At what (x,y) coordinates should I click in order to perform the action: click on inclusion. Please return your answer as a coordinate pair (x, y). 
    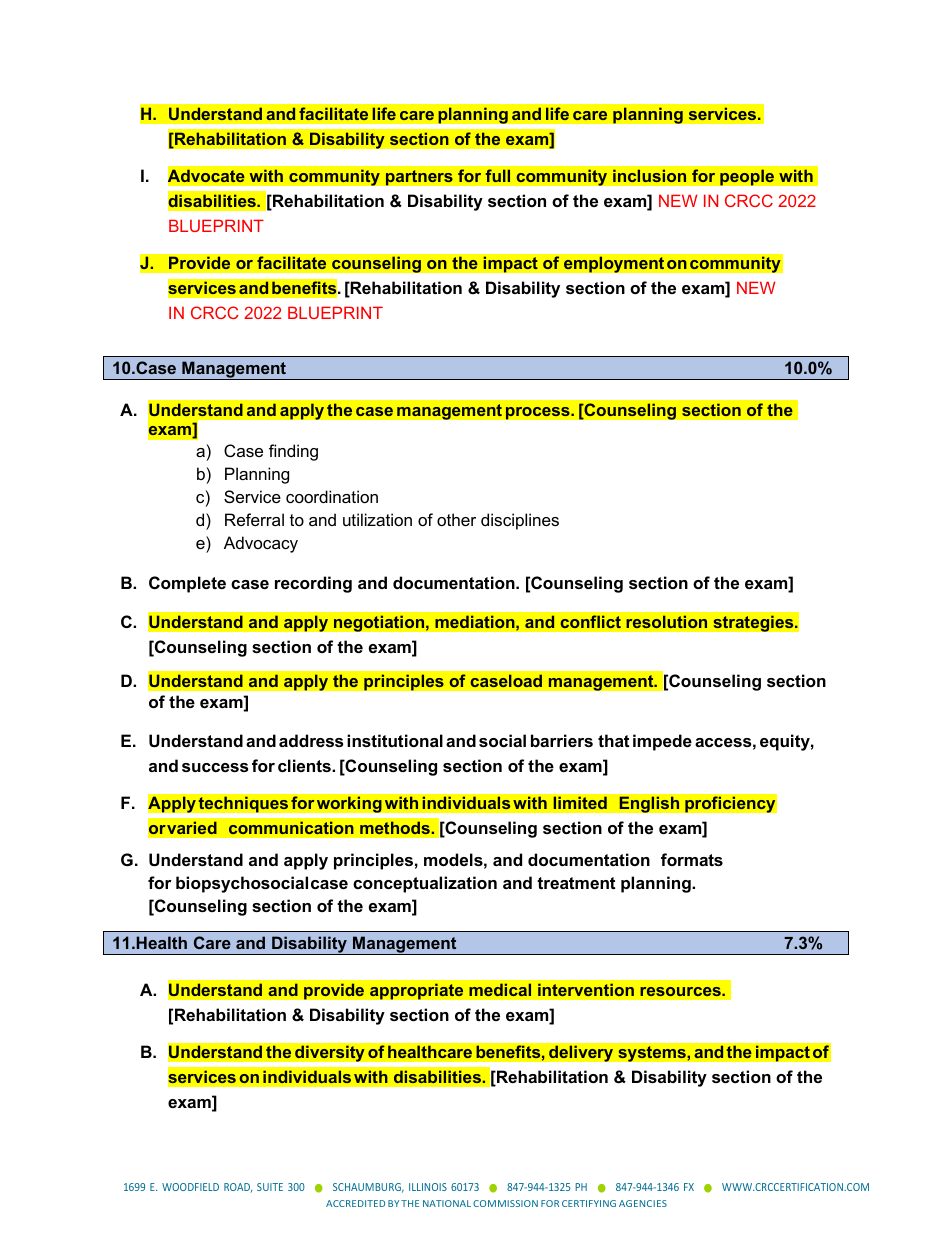
    Looking at the image, I should click on (649, 175).
